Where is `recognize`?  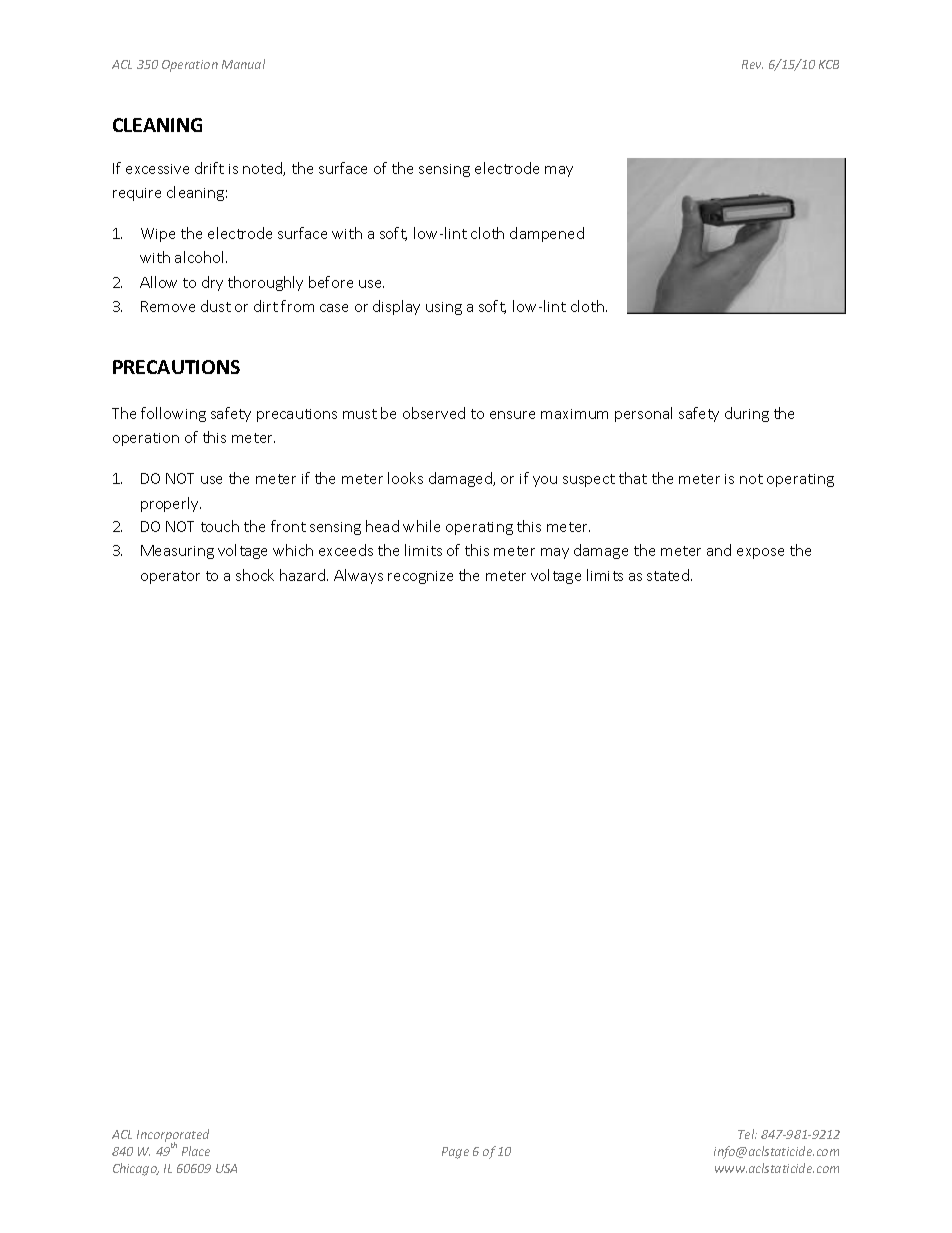
recognize is located at coordinates (420, 577).
